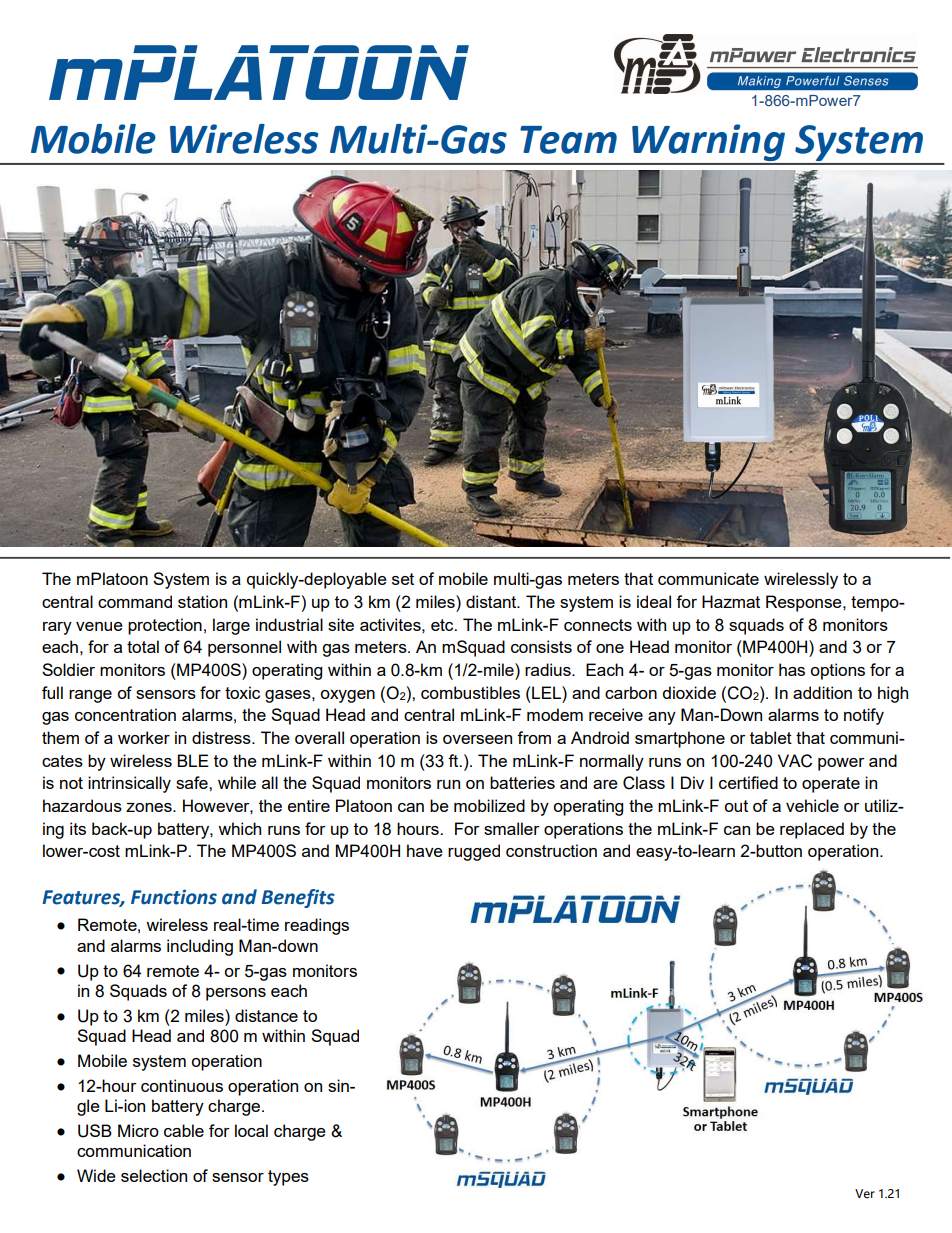  What do you see at coordinates (568, 140) in the screenshot?
I see `Team` at bounding box center [568, 140].
